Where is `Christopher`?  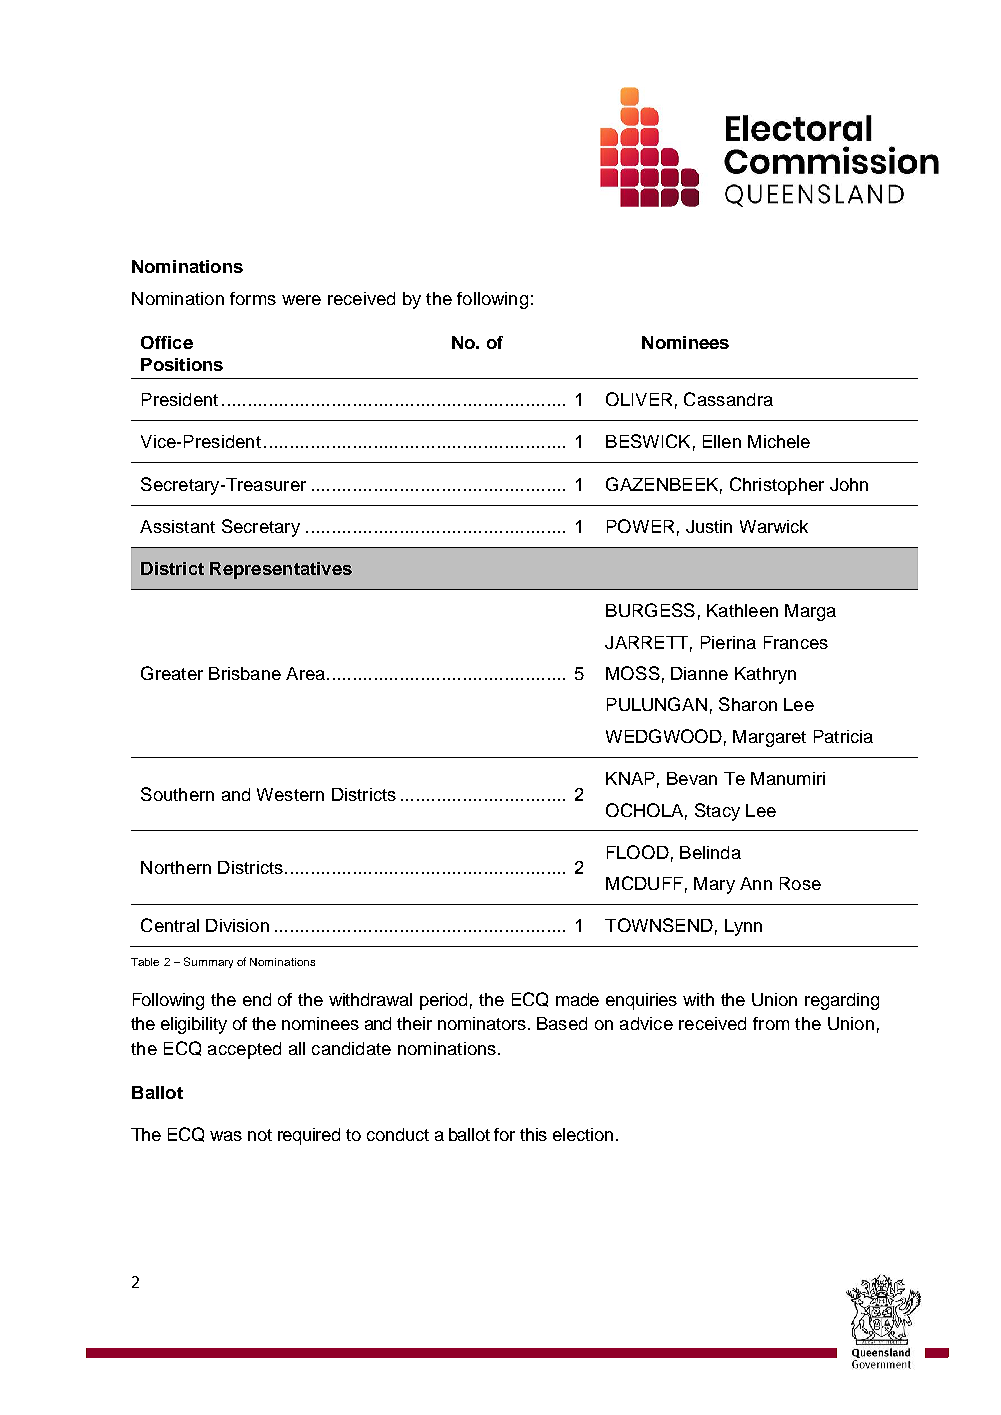
Christopher is located at coordinates (777, 486).
